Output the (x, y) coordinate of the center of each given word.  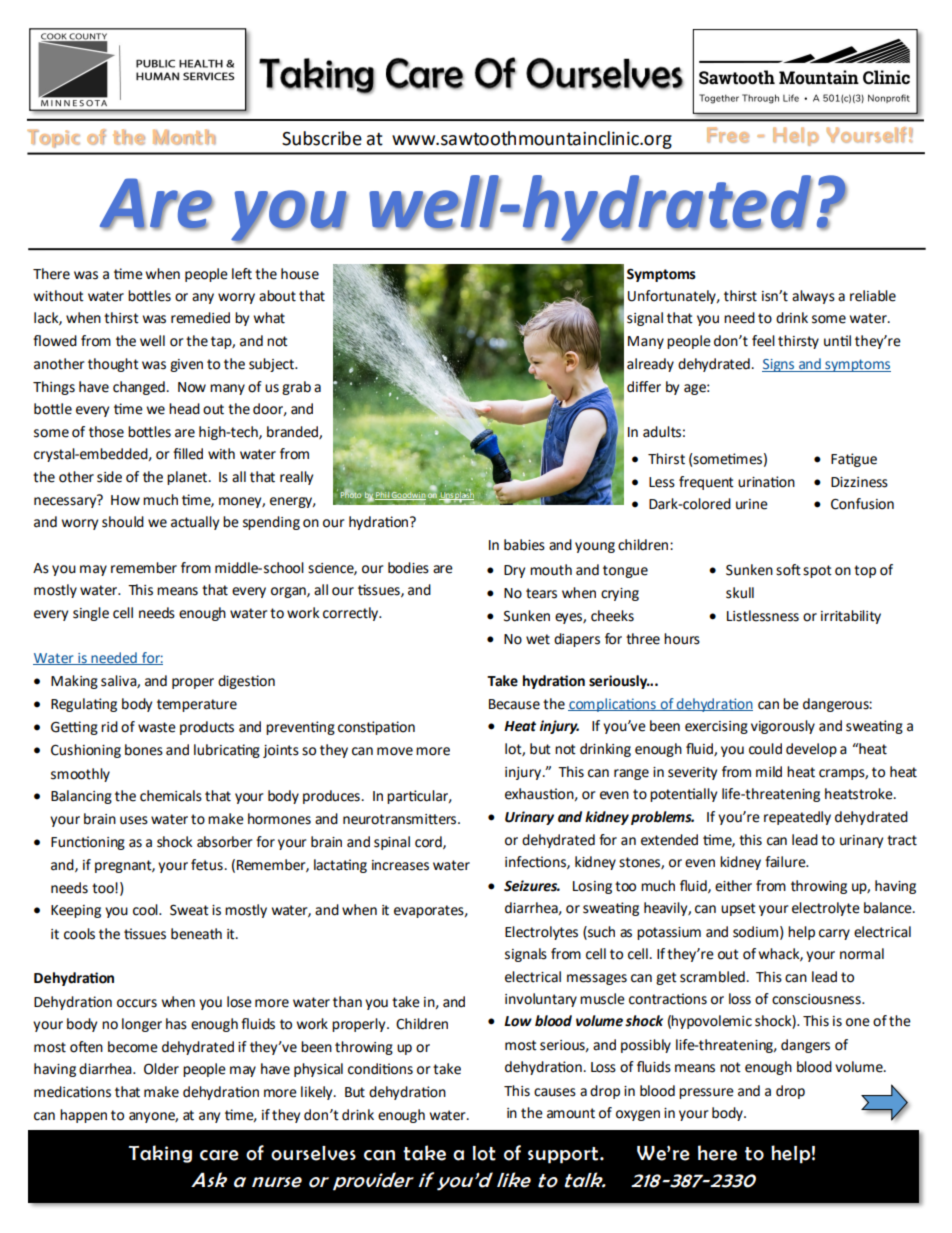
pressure (706, 1093)
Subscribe (322, 138)
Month (184, 137)
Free (728, 135)
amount (571, 1113)
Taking (160, 1154)
